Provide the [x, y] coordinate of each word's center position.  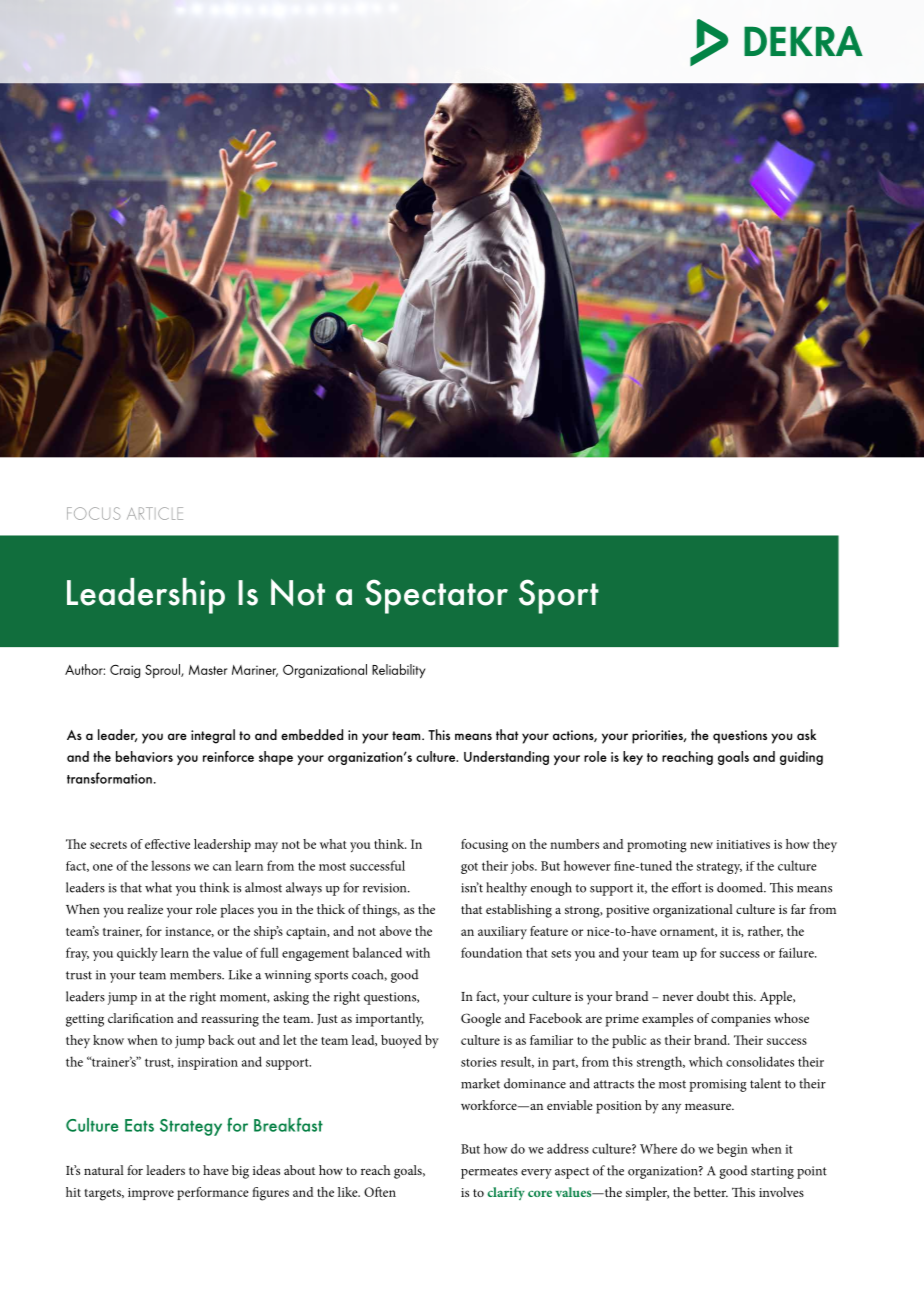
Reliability [398, 671]
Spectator [436, 596]
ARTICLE [155, 513]
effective [167, 844]
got [469, 868]
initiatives [743, 844]
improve [151, 1194]
